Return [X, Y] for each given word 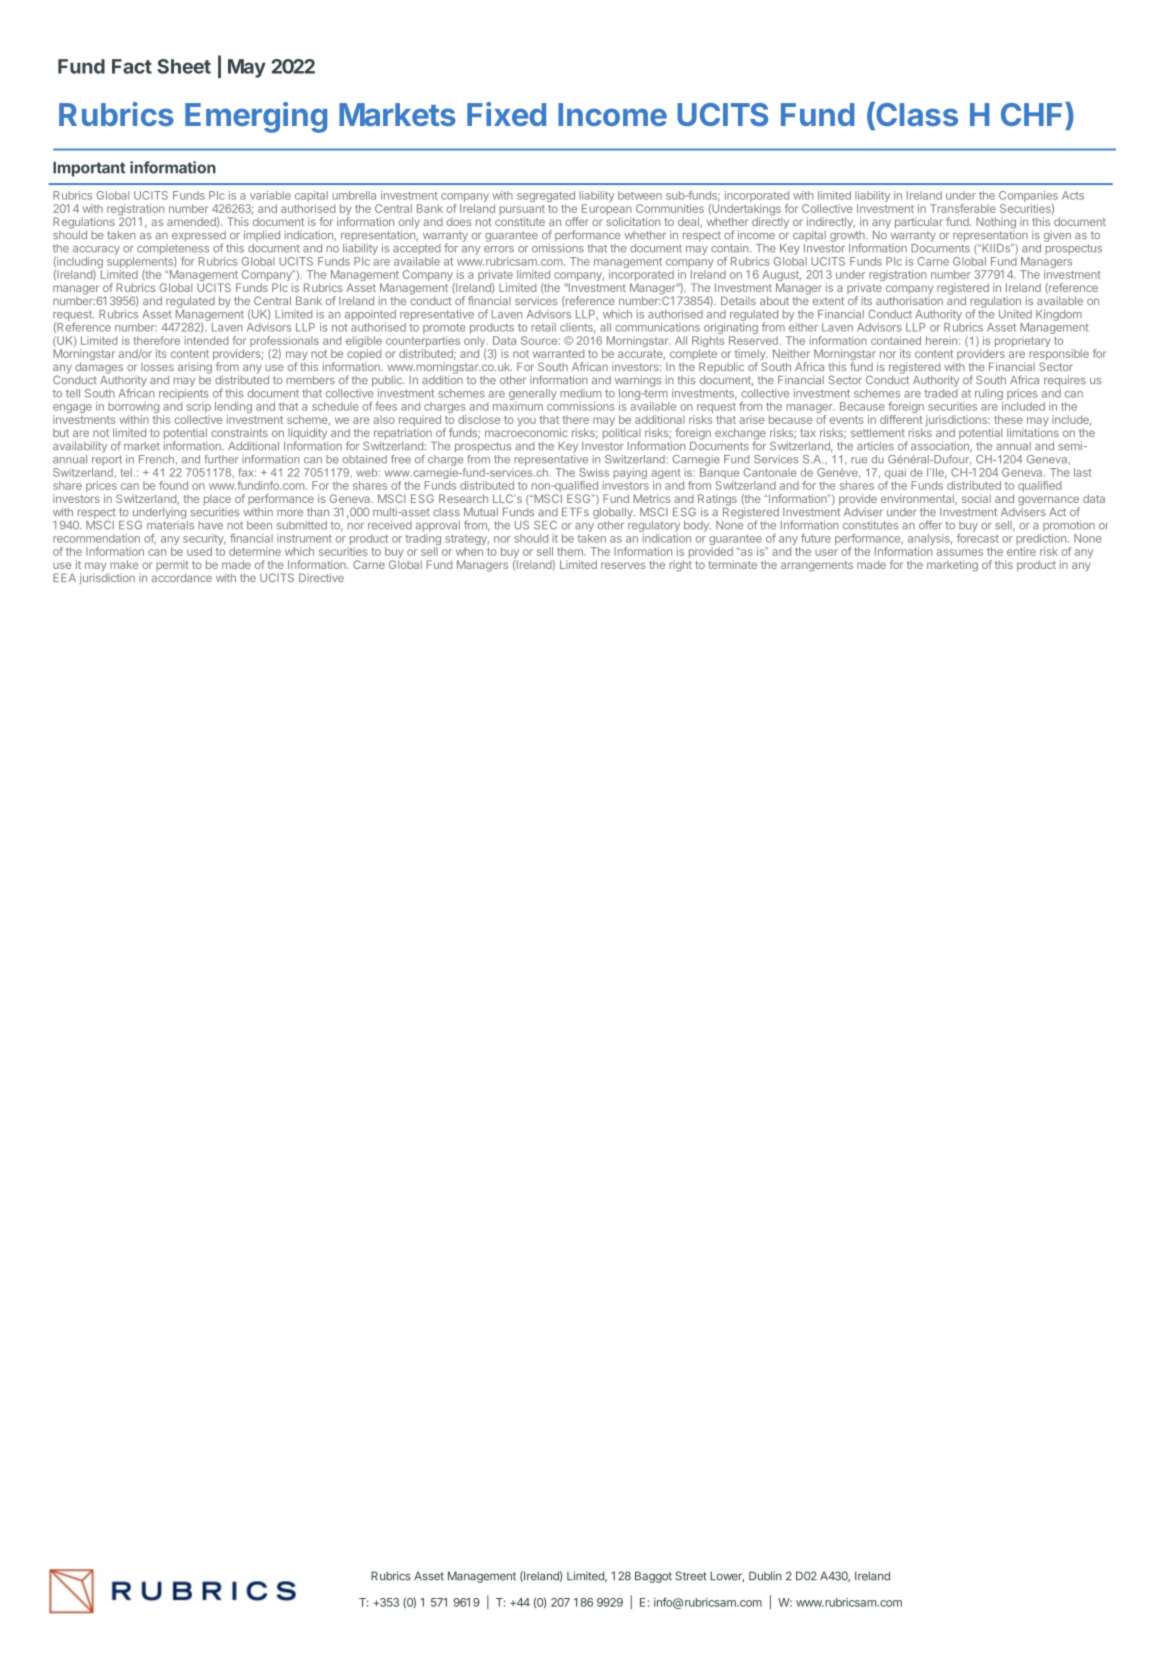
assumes [960, 552]
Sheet [184, 66]
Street [691, 1576]
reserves [623, 565]
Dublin [765, 1576]
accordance [181, 577]
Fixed [506, 114]
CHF [1033, 114]
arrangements [817, 566]
